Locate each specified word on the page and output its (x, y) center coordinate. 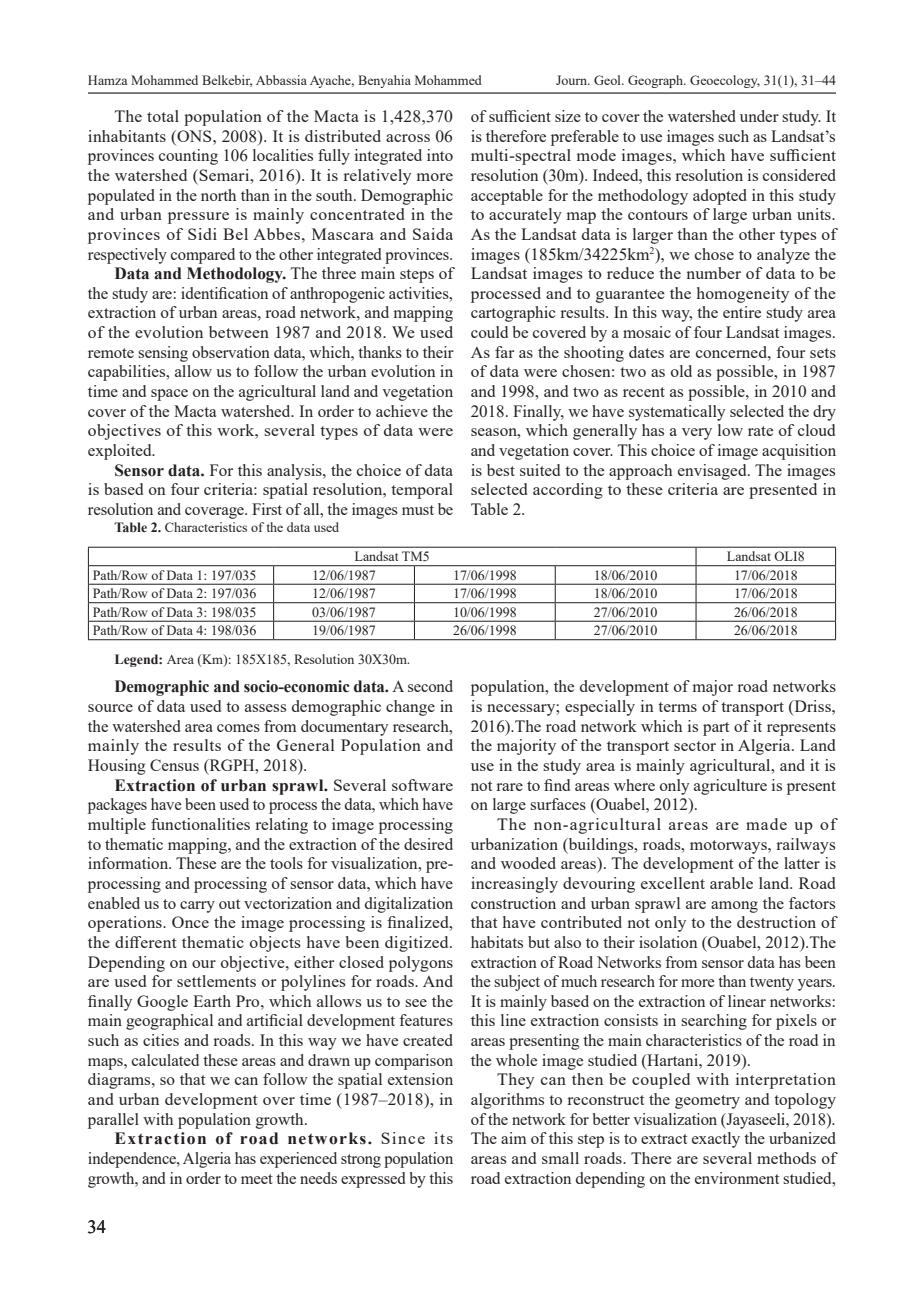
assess (265, 708)
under (759, 116)
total (163, 116)
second (430, 686)
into (440, 155)
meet (257, 1179)
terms (677, 707)
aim (513, 1138)
